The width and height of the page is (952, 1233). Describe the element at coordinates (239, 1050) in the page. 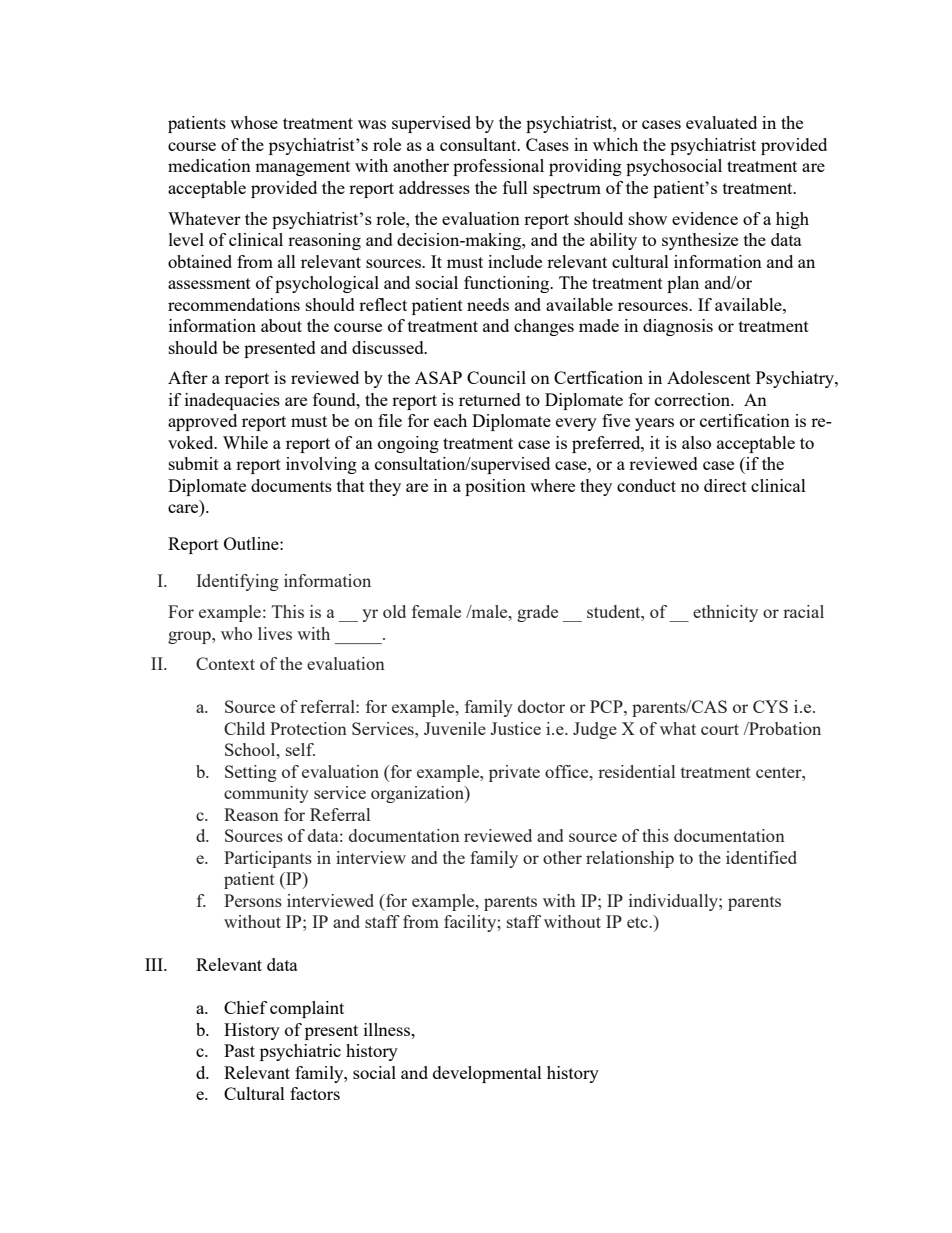

I see `Past` at that location.
